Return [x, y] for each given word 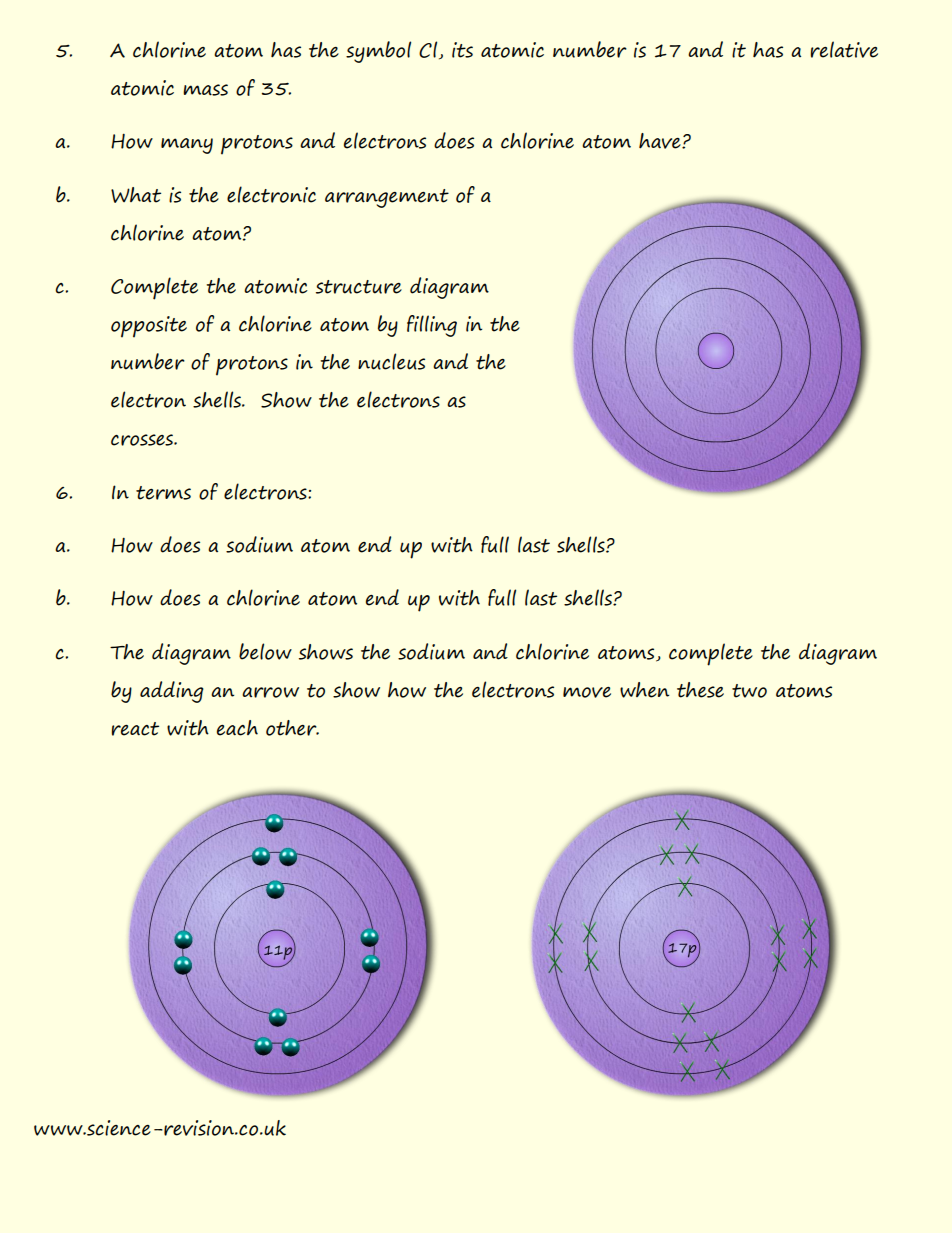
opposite [149, 327]
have [661, 141]
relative [844, 49]
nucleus [391, 361]
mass [205, 90]
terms [163, 493]
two [749, 691]
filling [432, 326]
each [237, 728]
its [462, 50]
